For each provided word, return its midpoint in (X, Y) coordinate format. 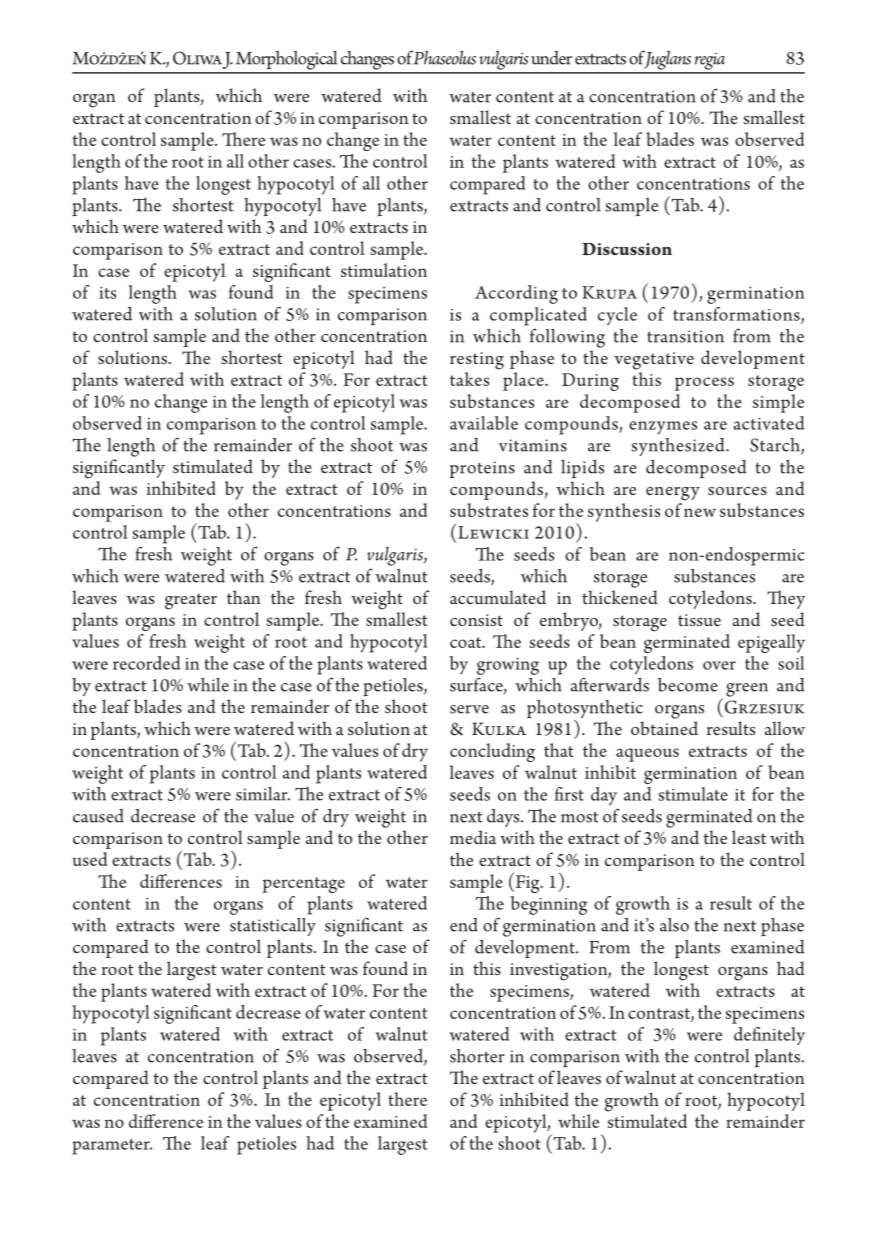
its (107, 293)
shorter (477, 1056)
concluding (492, 752)
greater (191, 601)
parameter (112, 1147)
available (484, 423)
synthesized (679, 447)
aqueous (647, 755)
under (551, 58)
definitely (769, 1036)
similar (263, 794)
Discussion (627, 249)
